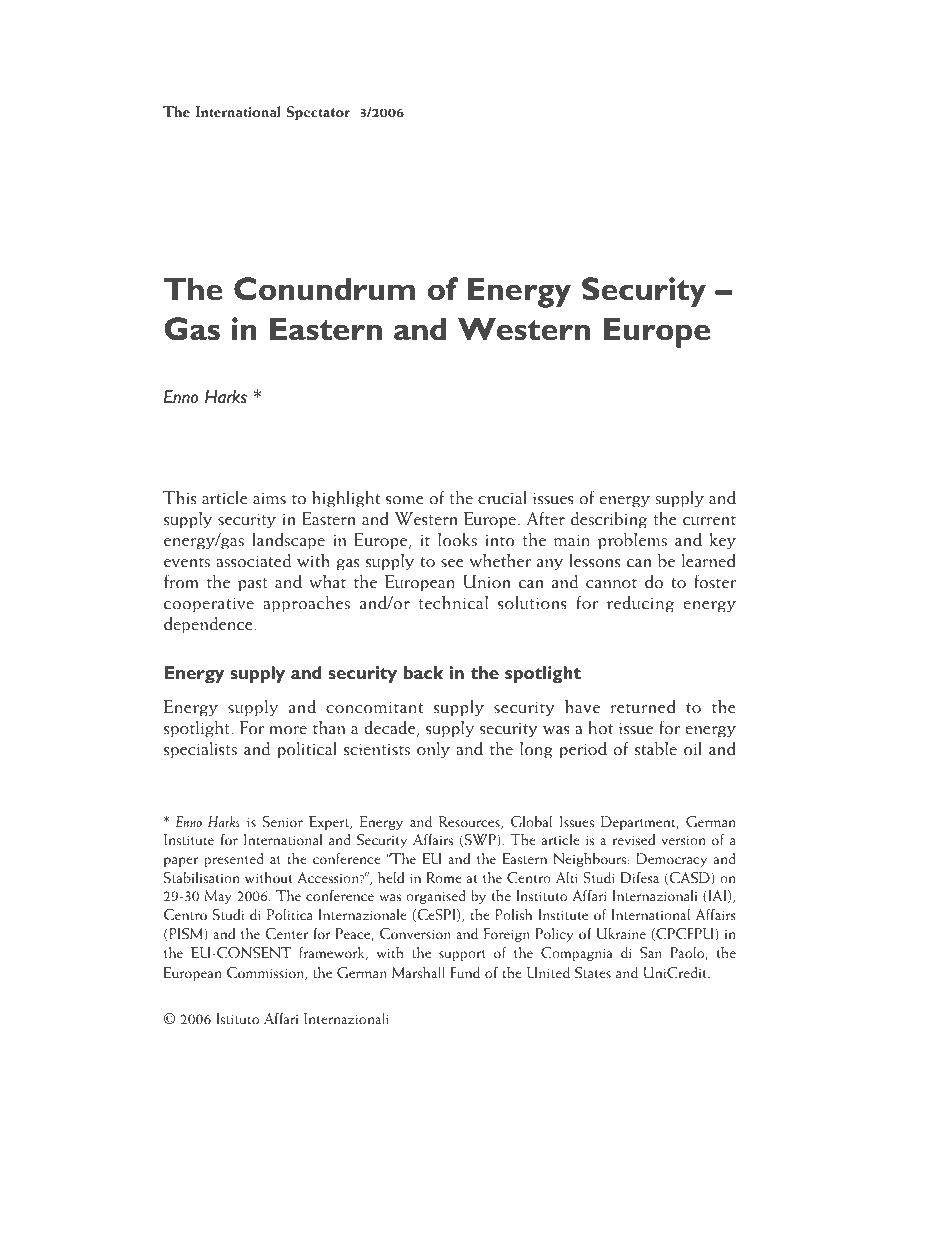 Image resolution: width=952 pixels, height=1233 pixels. What do you see at coordinates (269, 499) in the screenshot?
I see `aims` at bounding box center [269, 499].
